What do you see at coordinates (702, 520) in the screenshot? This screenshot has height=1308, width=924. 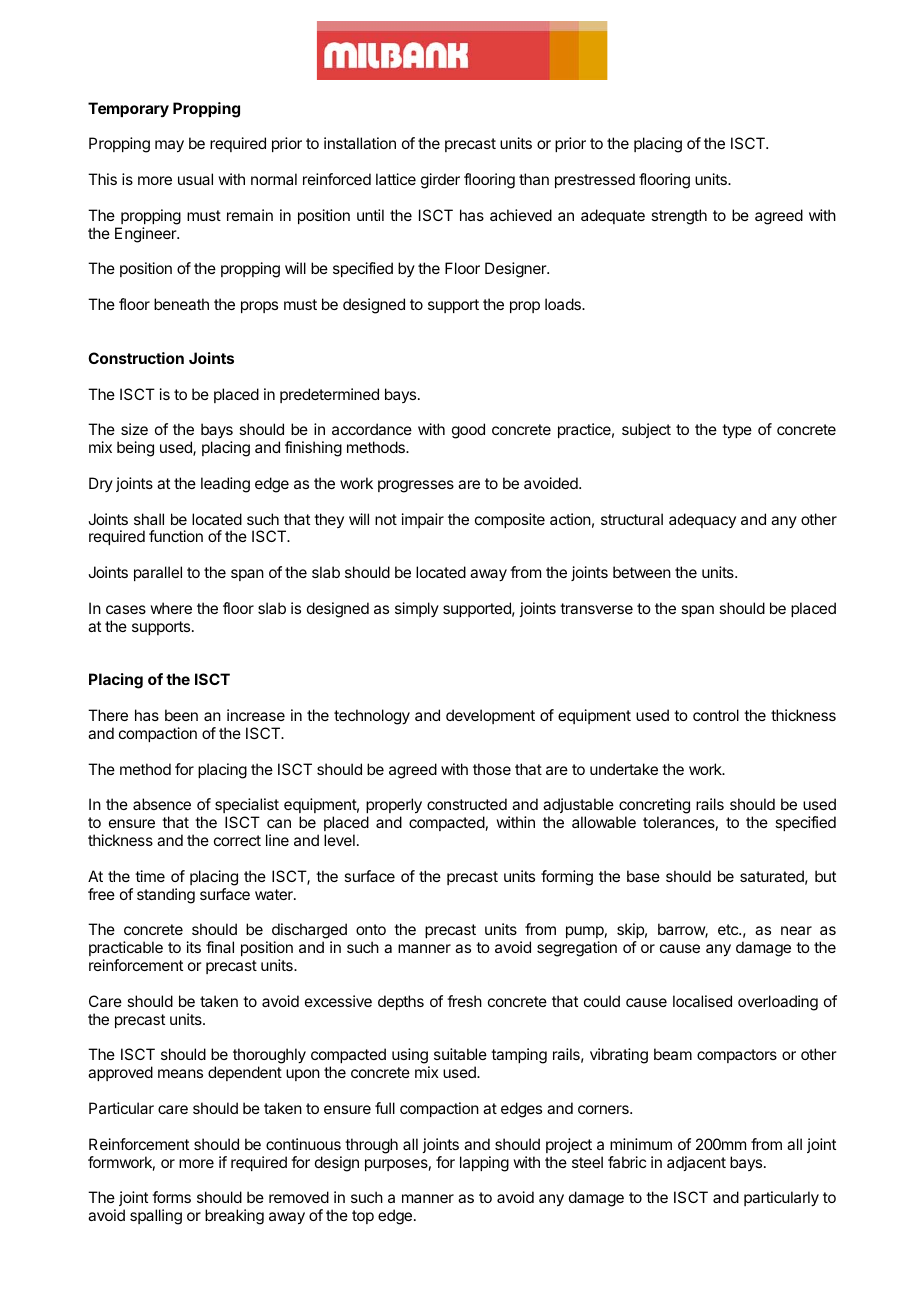 I see `adequacy` at bounding box center [702, 520].
